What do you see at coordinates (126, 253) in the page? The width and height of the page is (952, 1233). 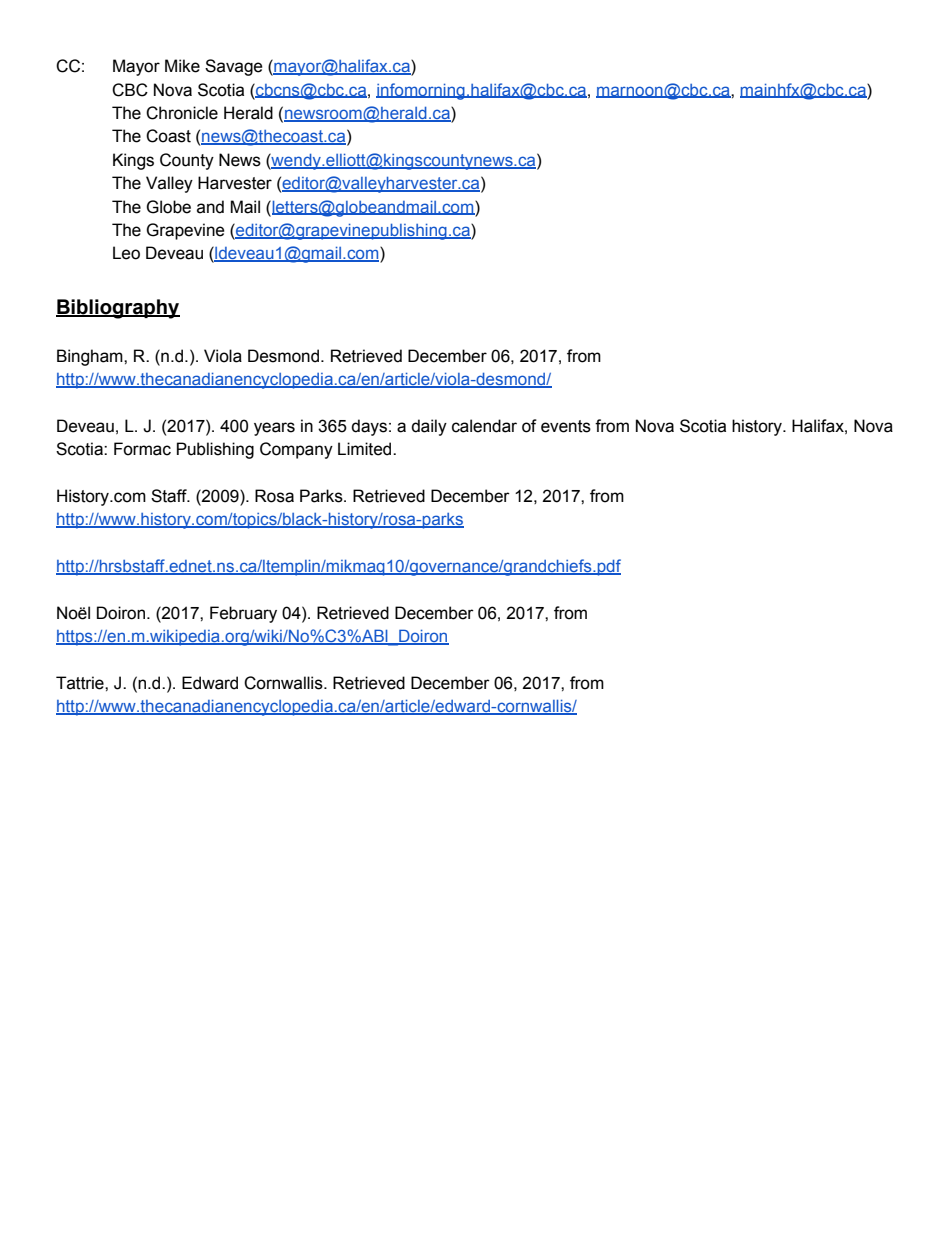 I see `Leo` at bounding box center [126, 253].
